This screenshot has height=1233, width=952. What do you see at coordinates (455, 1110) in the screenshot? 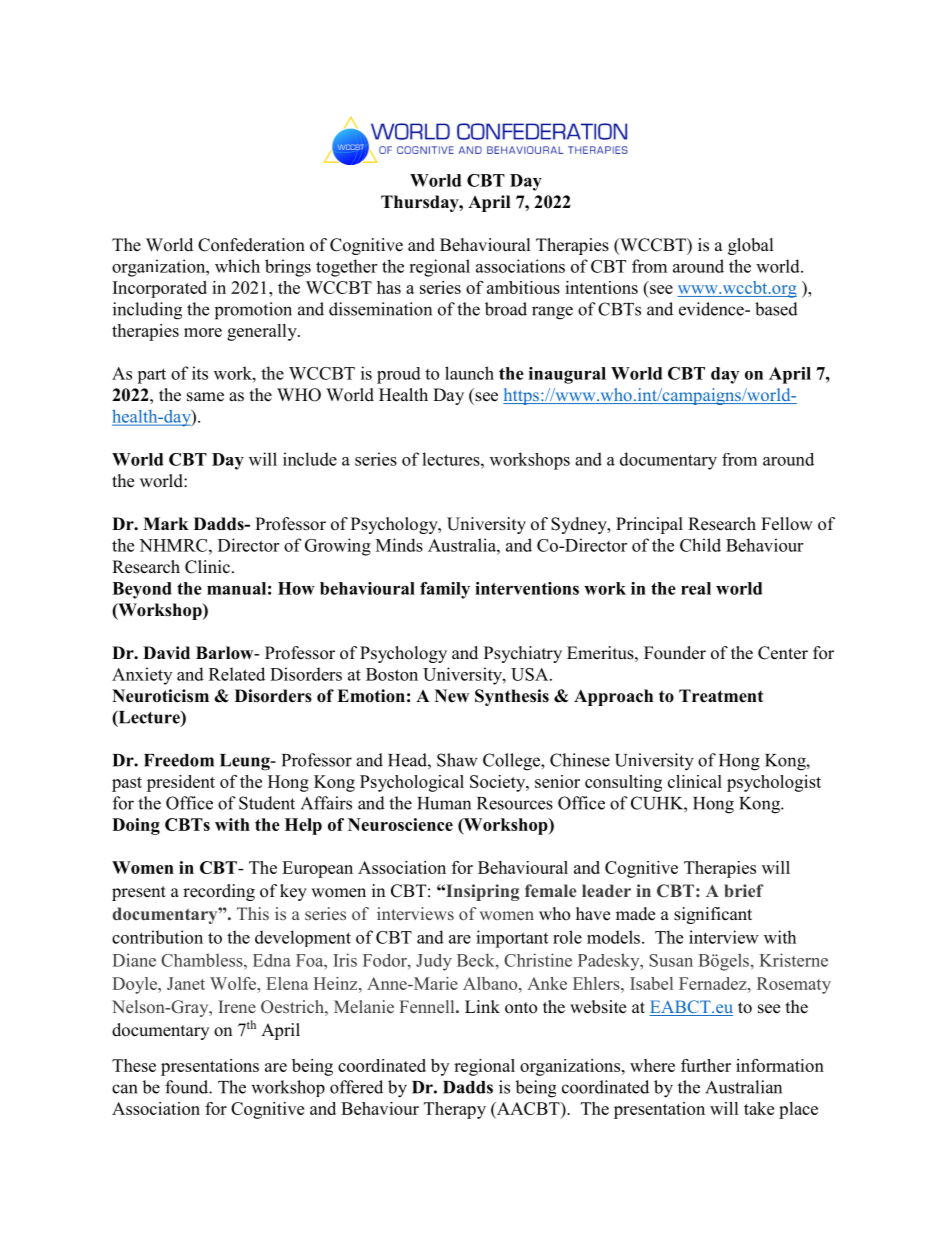
I see `Therapy` at bounding box center [455, 1110].
